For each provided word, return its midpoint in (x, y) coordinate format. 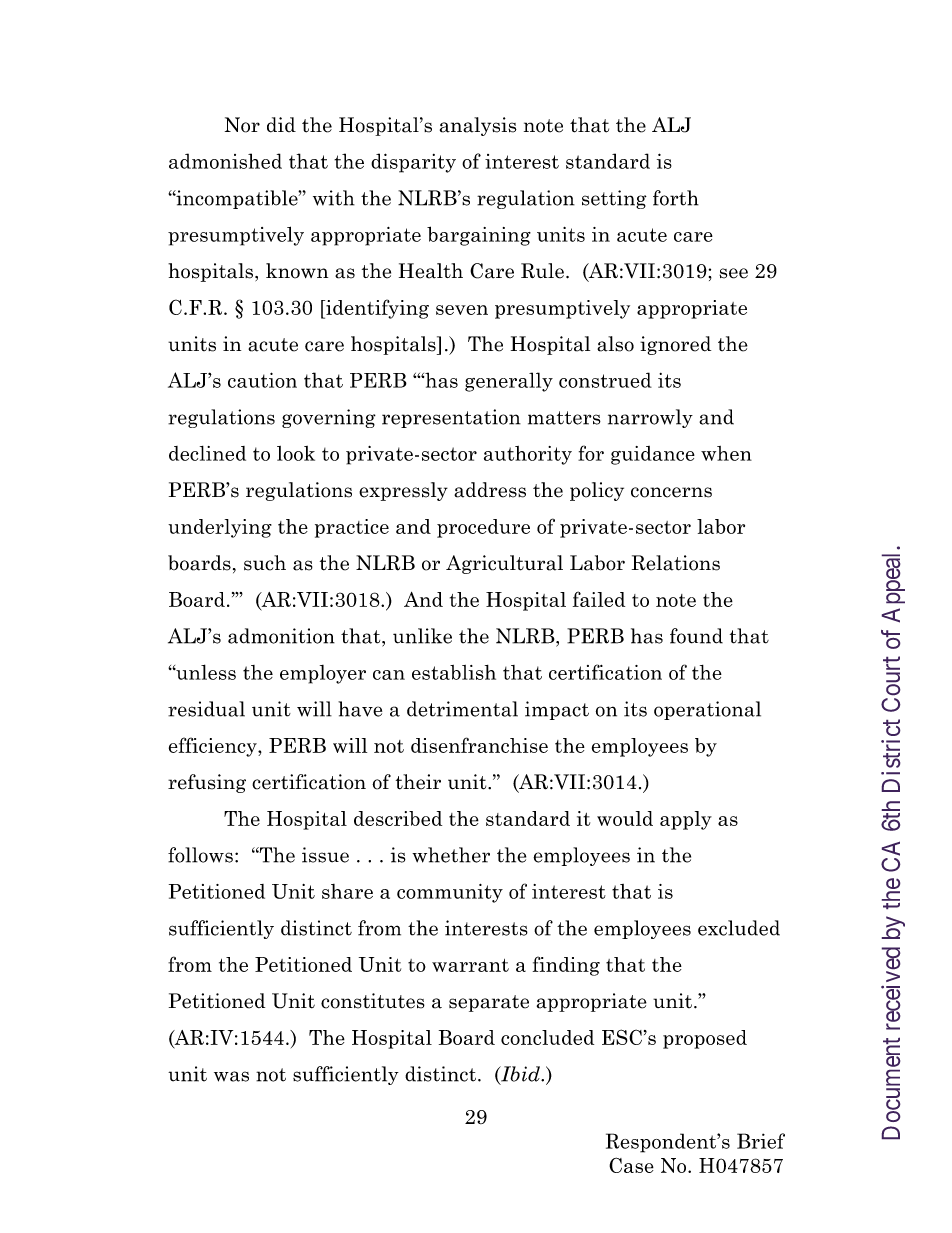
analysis (478, 126)
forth (676, 198)
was (231, 1076)
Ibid (520, 1075)
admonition (281, 636)
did (281, 125)
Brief (761, 1141)
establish (454, 672)
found (696, 636)
